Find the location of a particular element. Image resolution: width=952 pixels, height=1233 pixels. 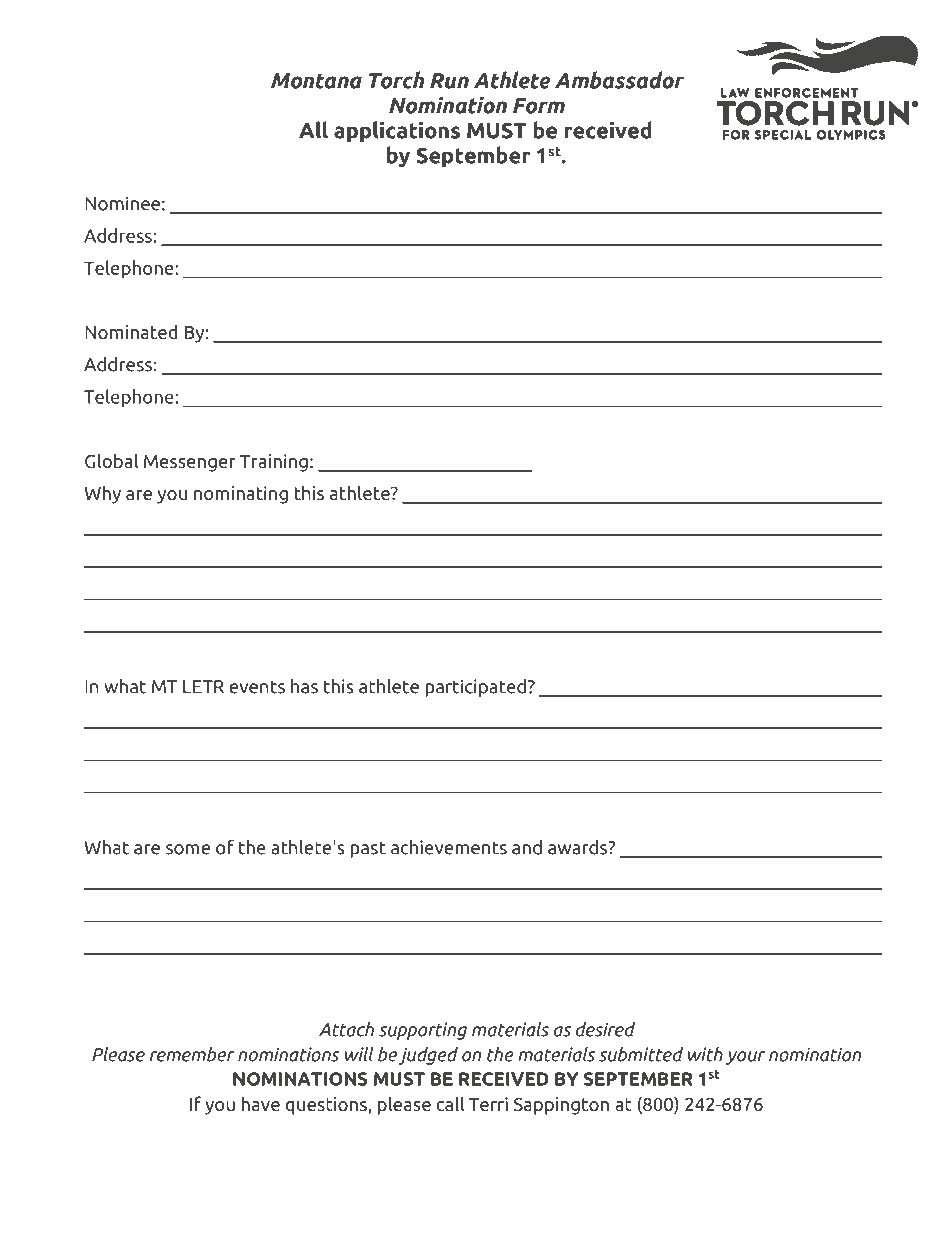

submitted is located at coordinates (641, 1054).
